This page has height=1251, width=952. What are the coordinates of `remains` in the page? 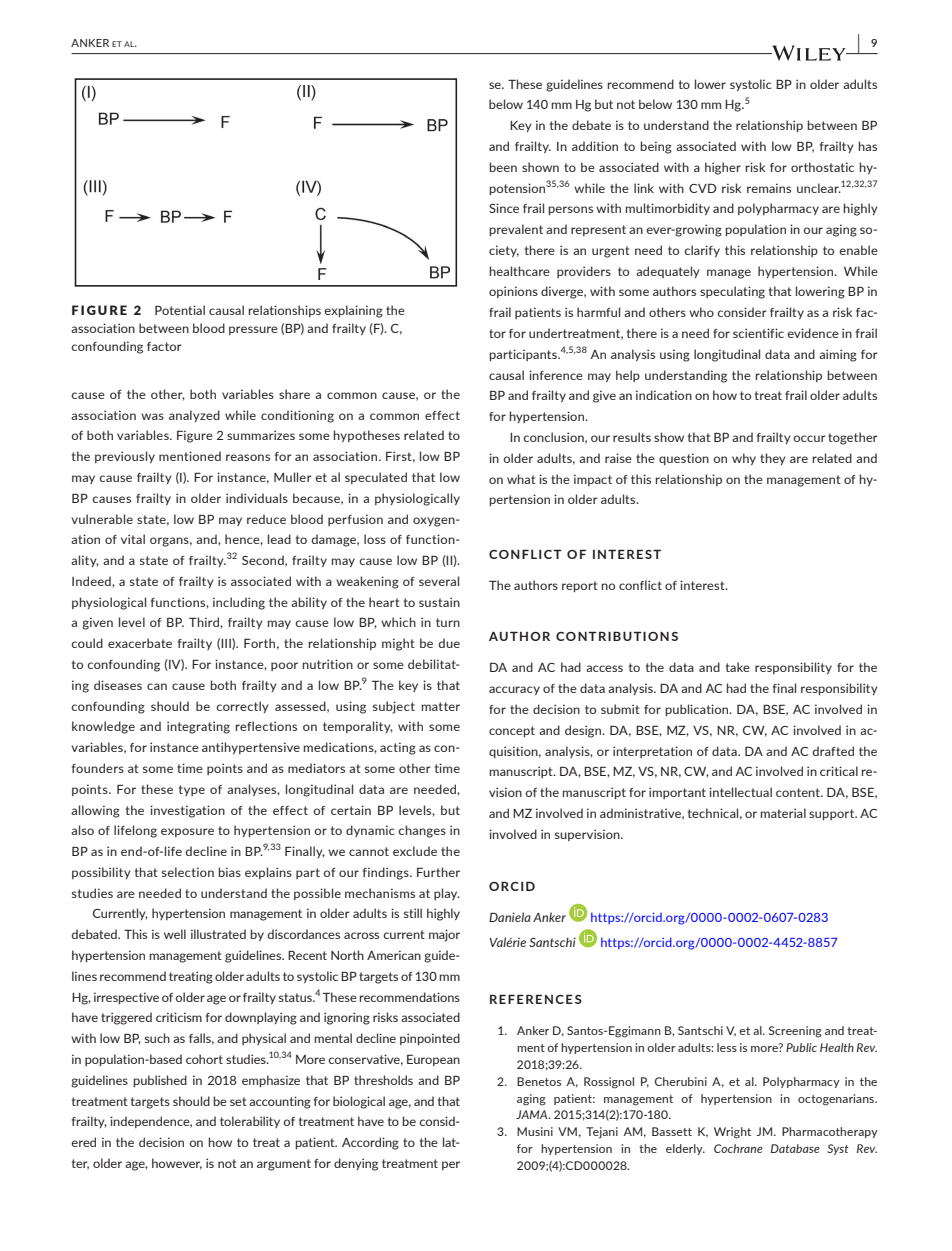 It's located at (769, 188).
